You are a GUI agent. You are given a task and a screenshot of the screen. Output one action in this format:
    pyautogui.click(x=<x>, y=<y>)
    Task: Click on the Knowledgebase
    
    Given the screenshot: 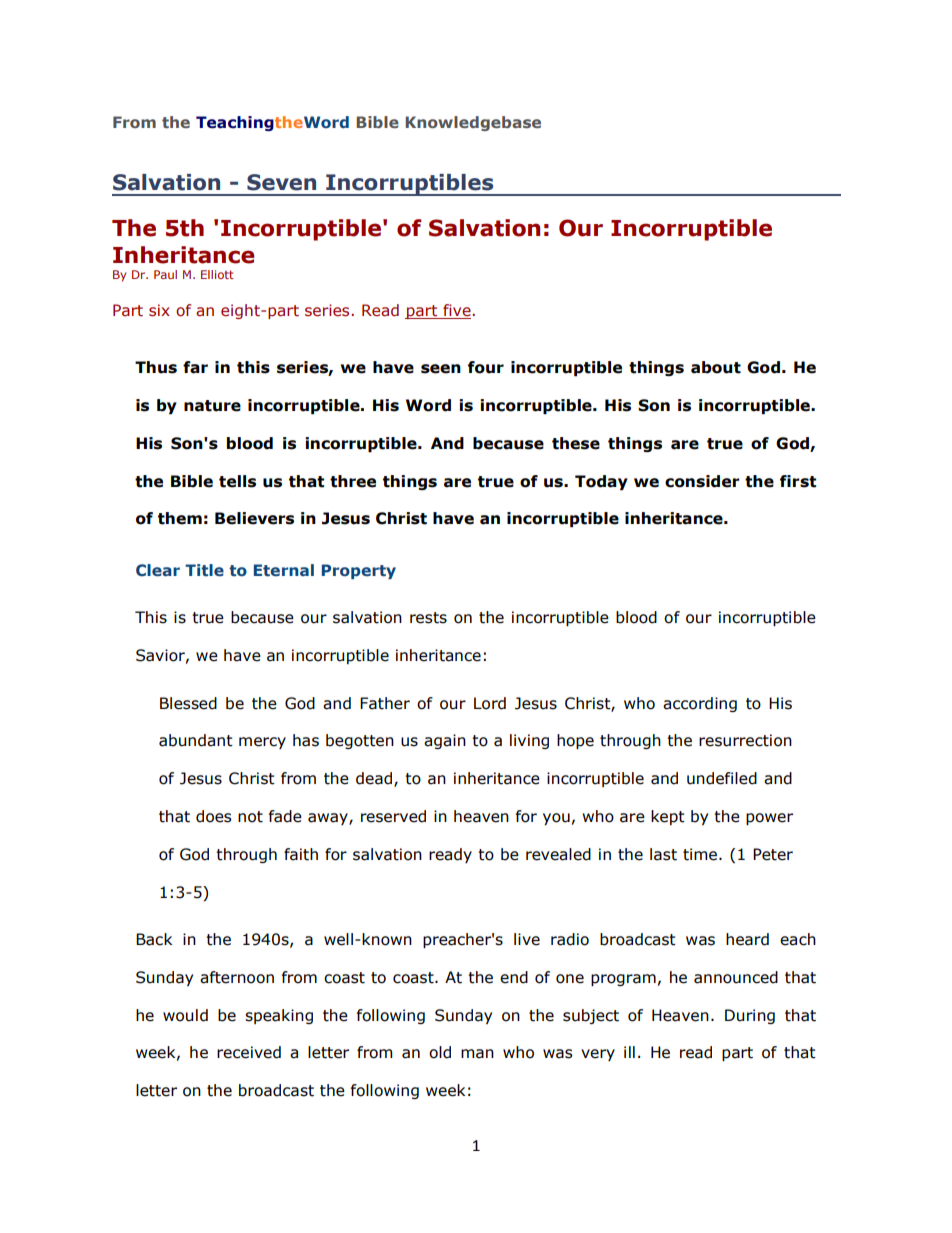 What is the action you would take?
    pyautogui.click(x=473, y=123)
